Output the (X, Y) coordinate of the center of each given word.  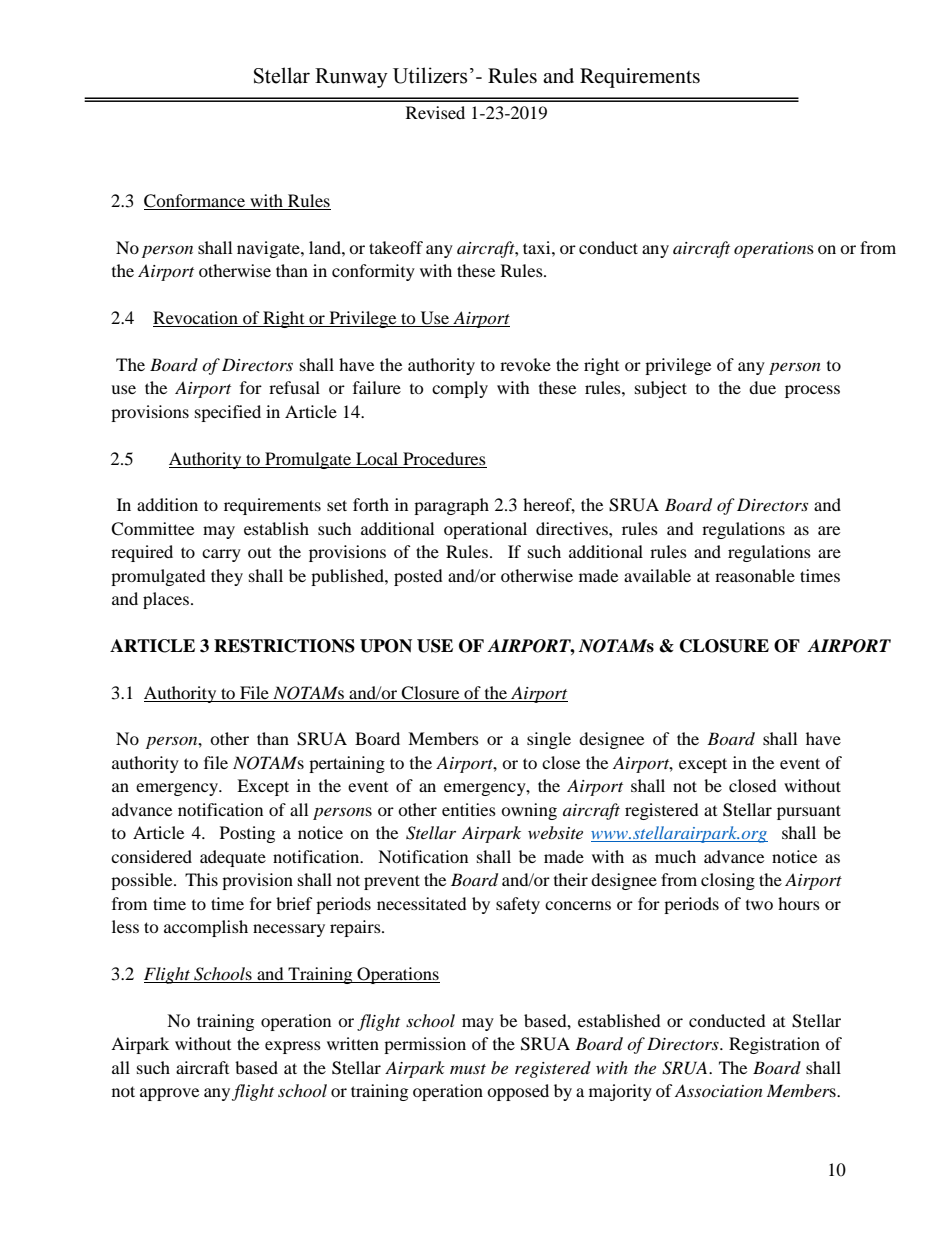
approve (169, 1094)
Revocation (196, 319)
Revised (435, 112)
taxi (538, 247)
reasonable (755, 575)
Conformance (195, 202)
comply (460, 389)
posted (418, 577)
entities (469, 809)
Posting (247, 834)
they (227, 577)
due (762, 387)
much (675, 856)
